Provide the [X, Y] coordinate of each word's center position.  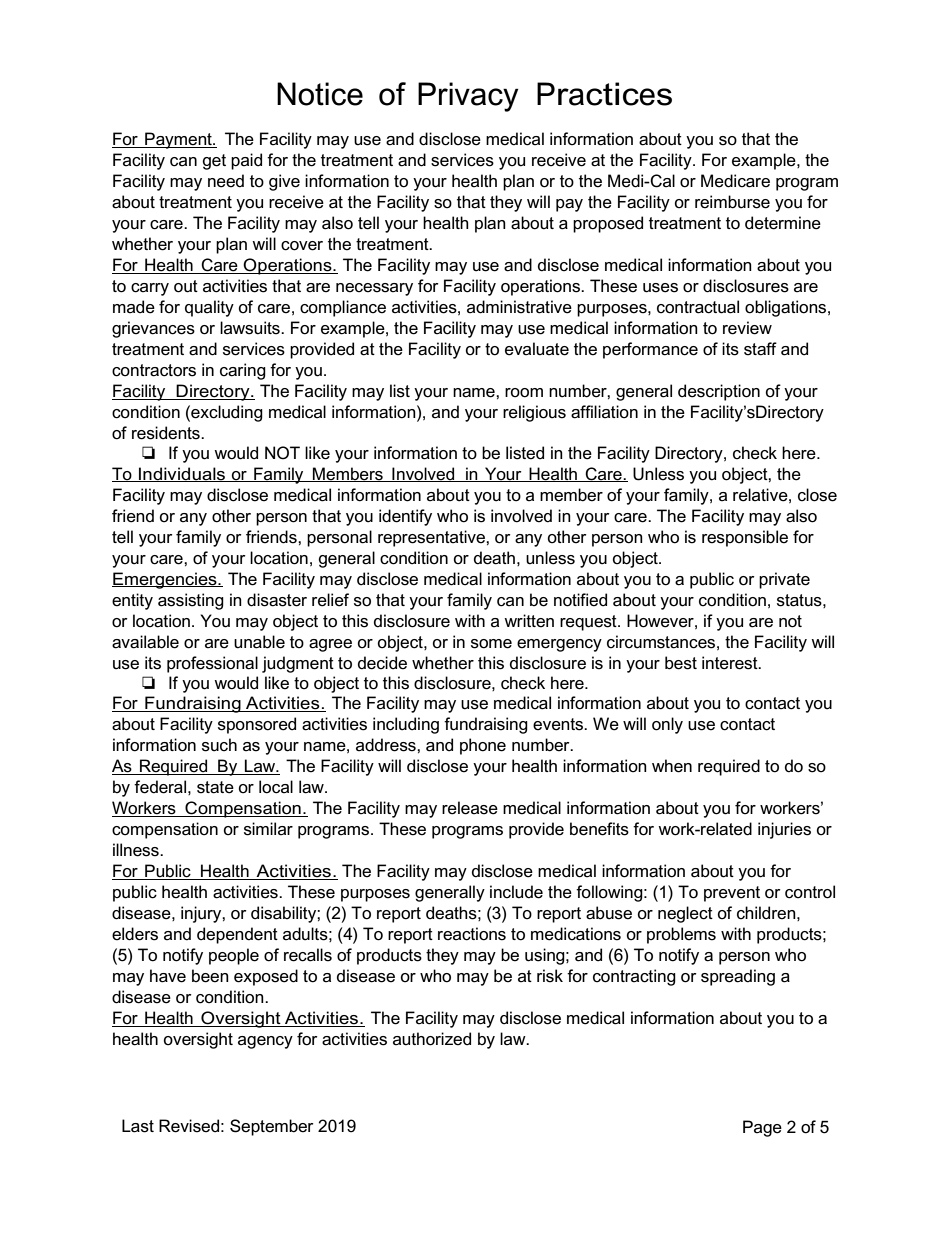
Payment [178, 140]
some [491, 644]
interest [731, 663]
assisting [191, 601]
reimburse [732, 202]
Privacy [468, 97]
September [272, 1127]
